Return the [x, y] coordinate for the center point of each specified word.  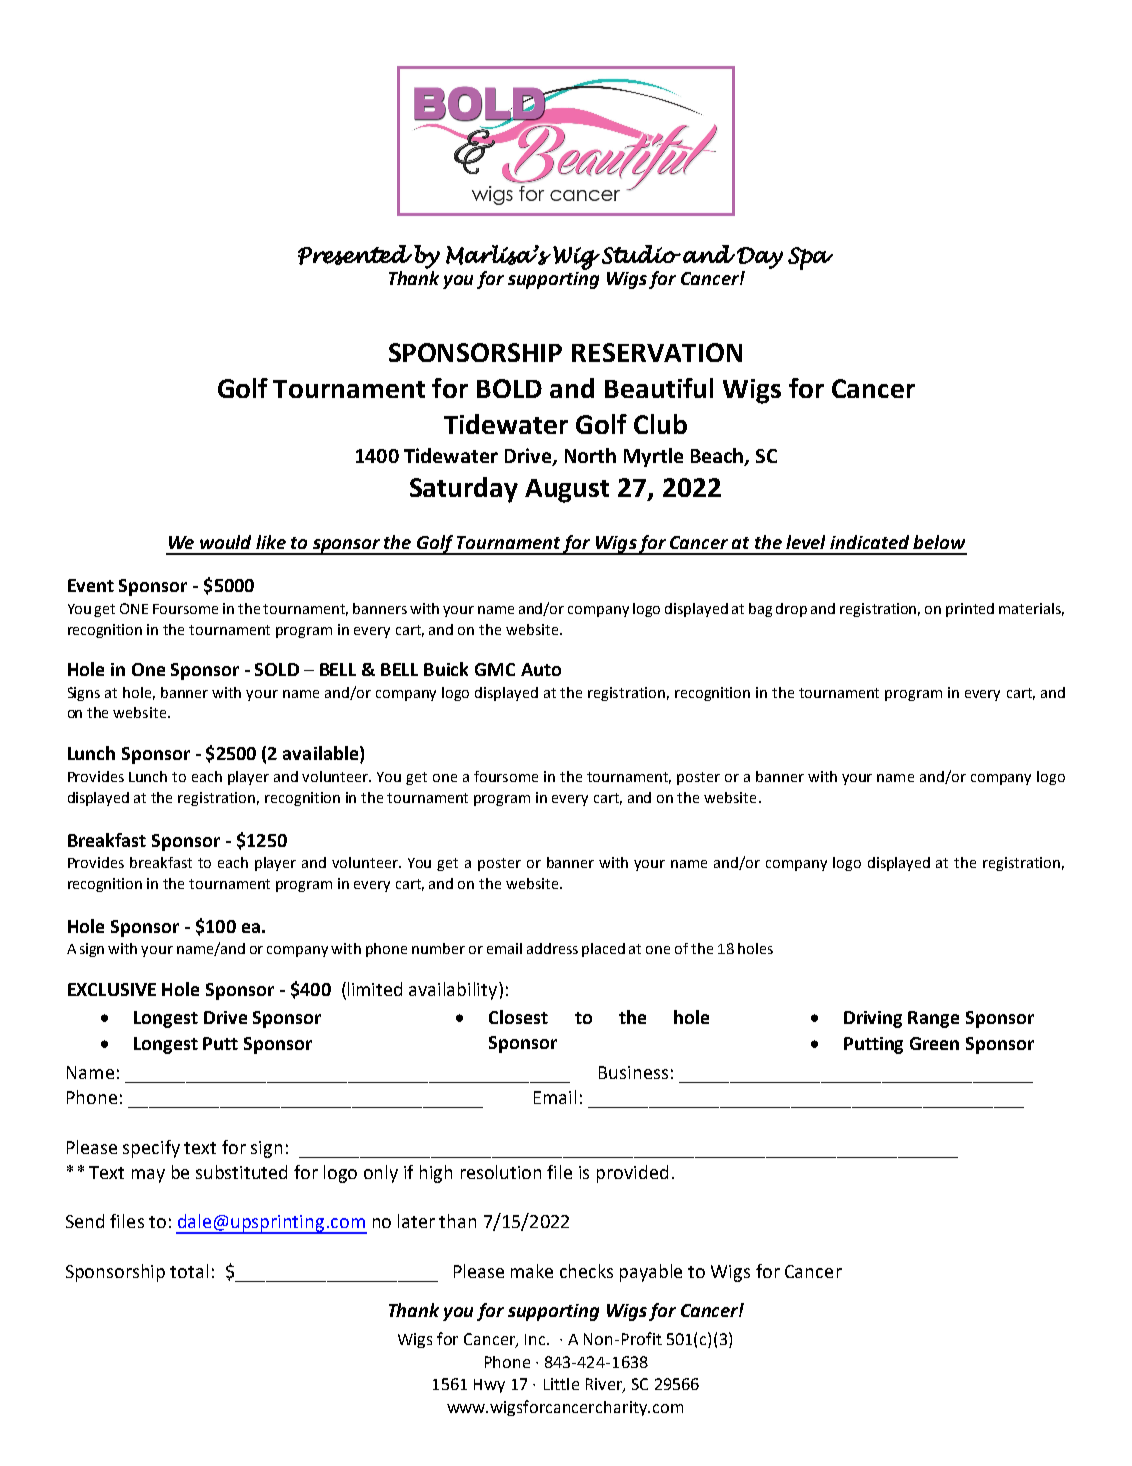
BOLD [509, 388]
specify [151, 1149]
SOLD [277, 669]
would [225, 542]
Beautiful [659, 388]
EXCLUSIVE [112, 989]
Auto [541, 669]
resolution [501, 1172]
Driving [873, 1019]
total [189, 1271]
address [552, 948]
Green [934, 1043]
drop [791, 610]
